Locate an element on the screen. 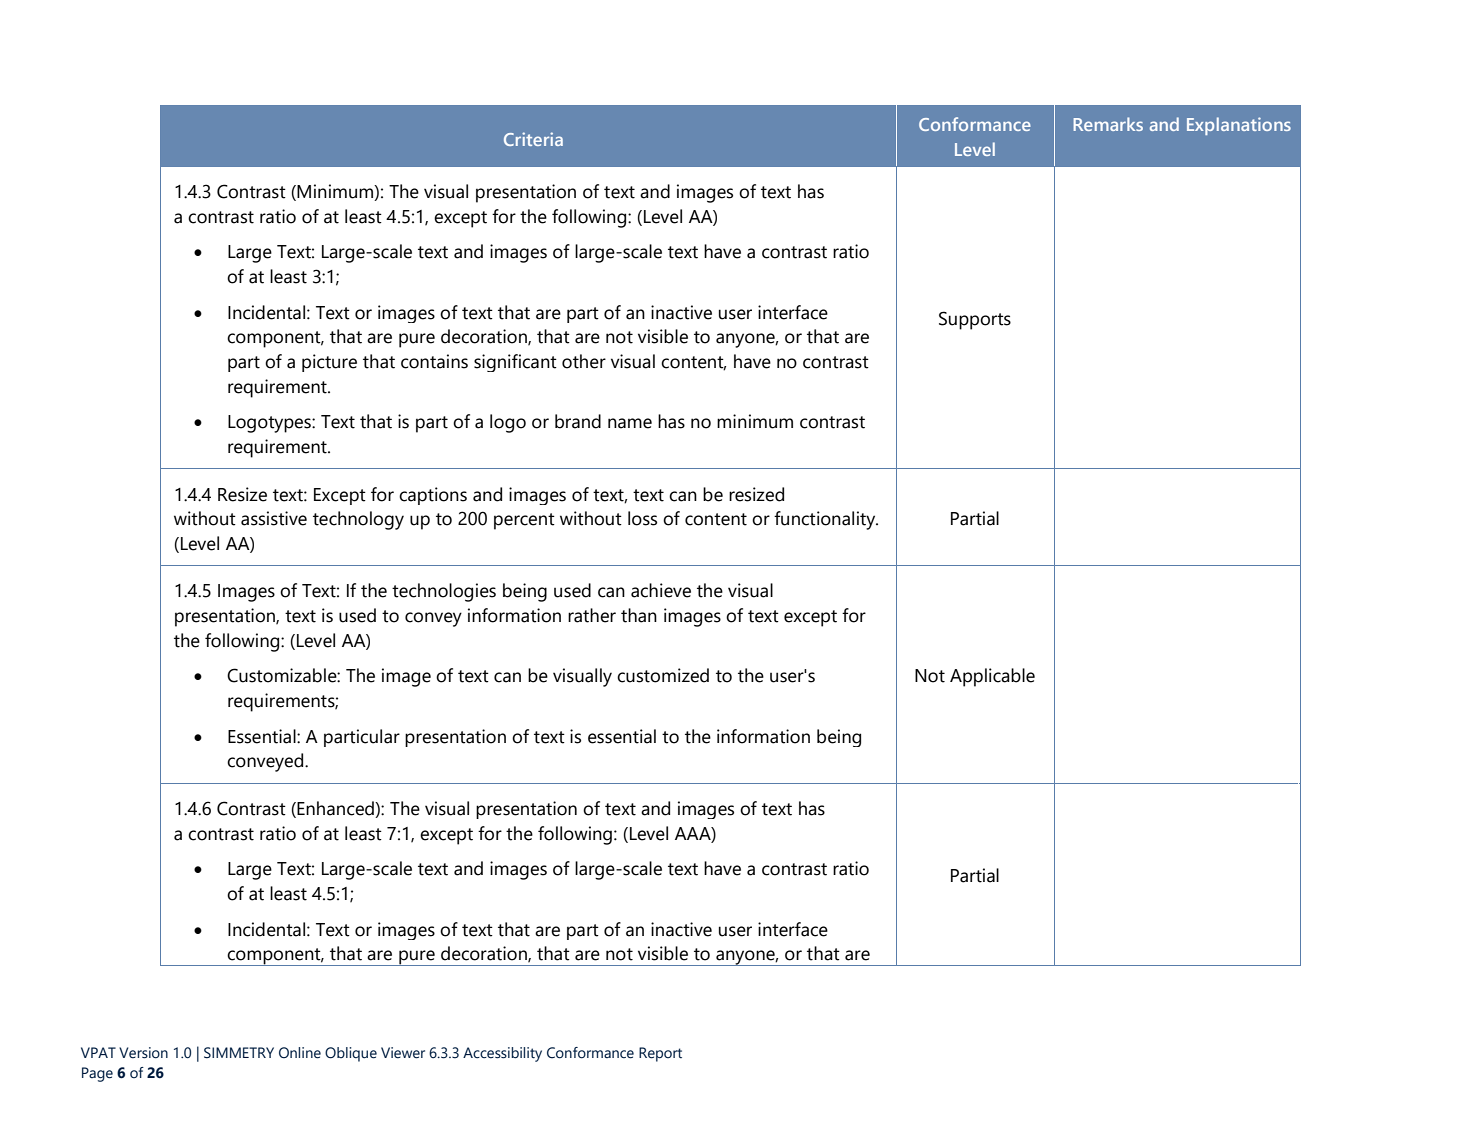  Online is located at coordinates (300, 1053).
